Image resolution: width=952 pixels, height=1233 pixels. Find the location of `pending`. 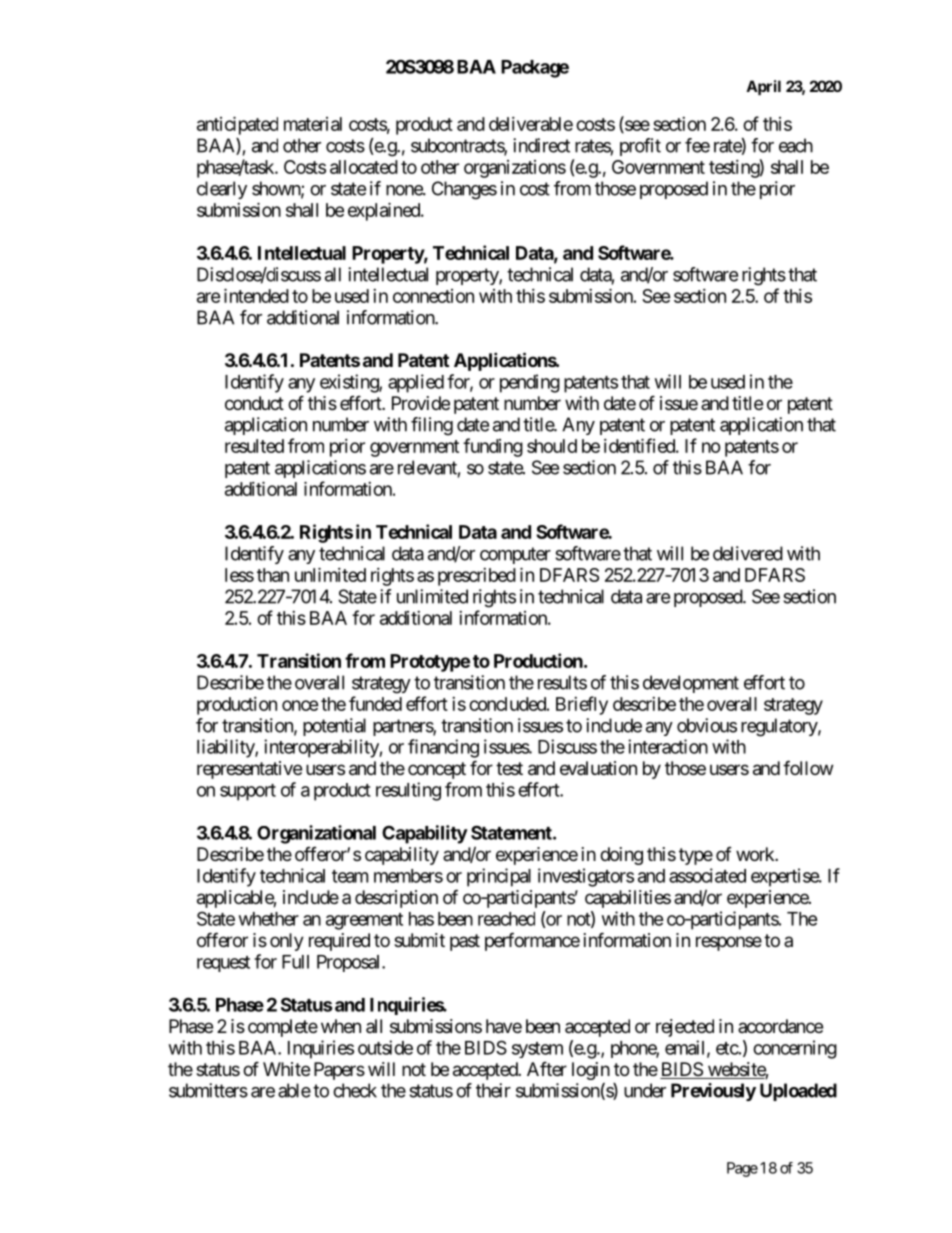

pending is located at coordinates (530, 383).
